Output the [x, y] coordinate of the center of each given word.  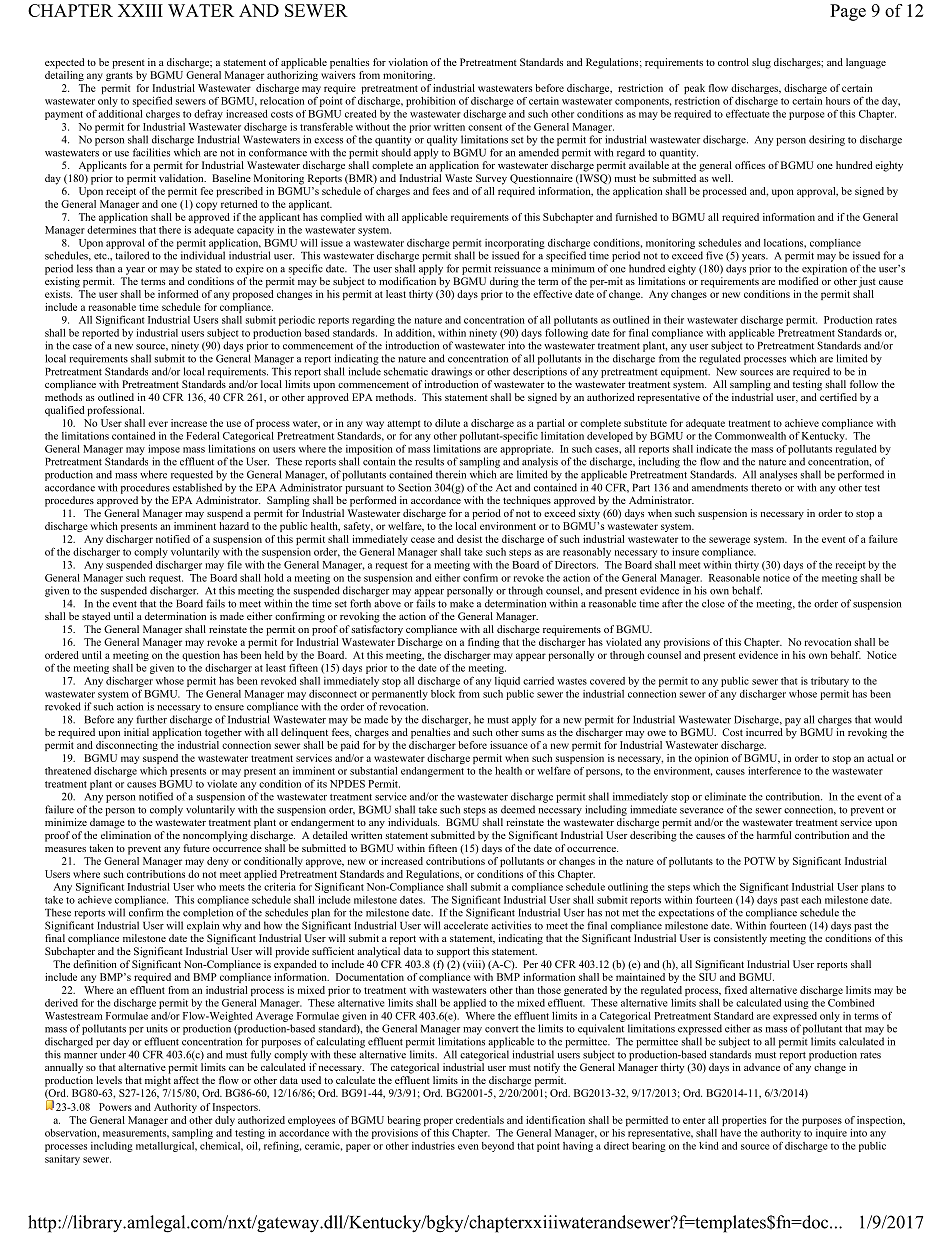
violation [408, 62]
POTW [759, 861]
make [462, 603]
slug [761, 63]
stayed [96, 617]
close [713, 603]
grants [119, 76]
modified [798, 281]
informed [178, 294]
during [504, 282]
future [196, 848]
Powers [115, 1107]
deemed [518, 809]
